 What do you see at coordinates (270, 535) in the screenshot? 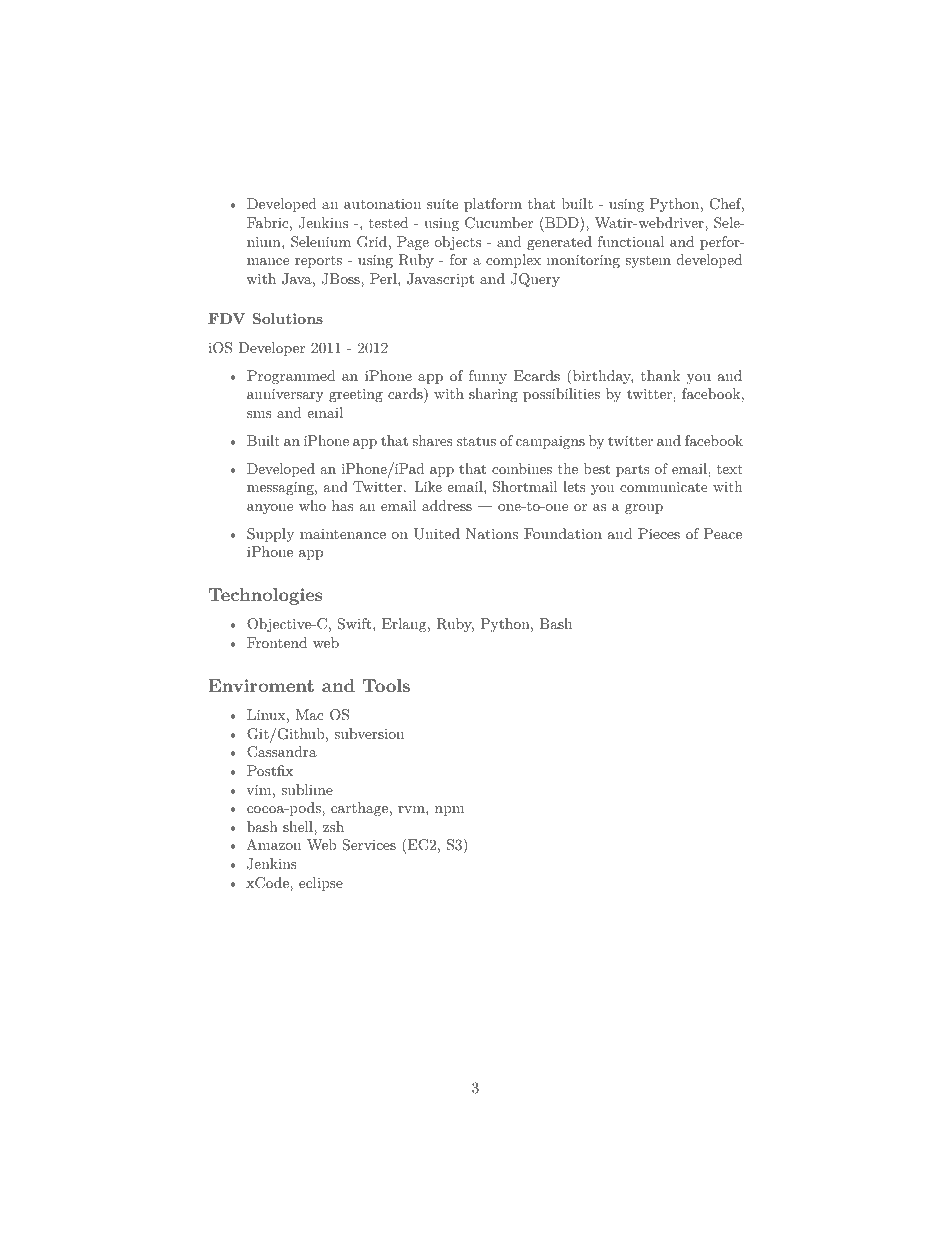
I see `Supply` at bounding box center [270, 535].
